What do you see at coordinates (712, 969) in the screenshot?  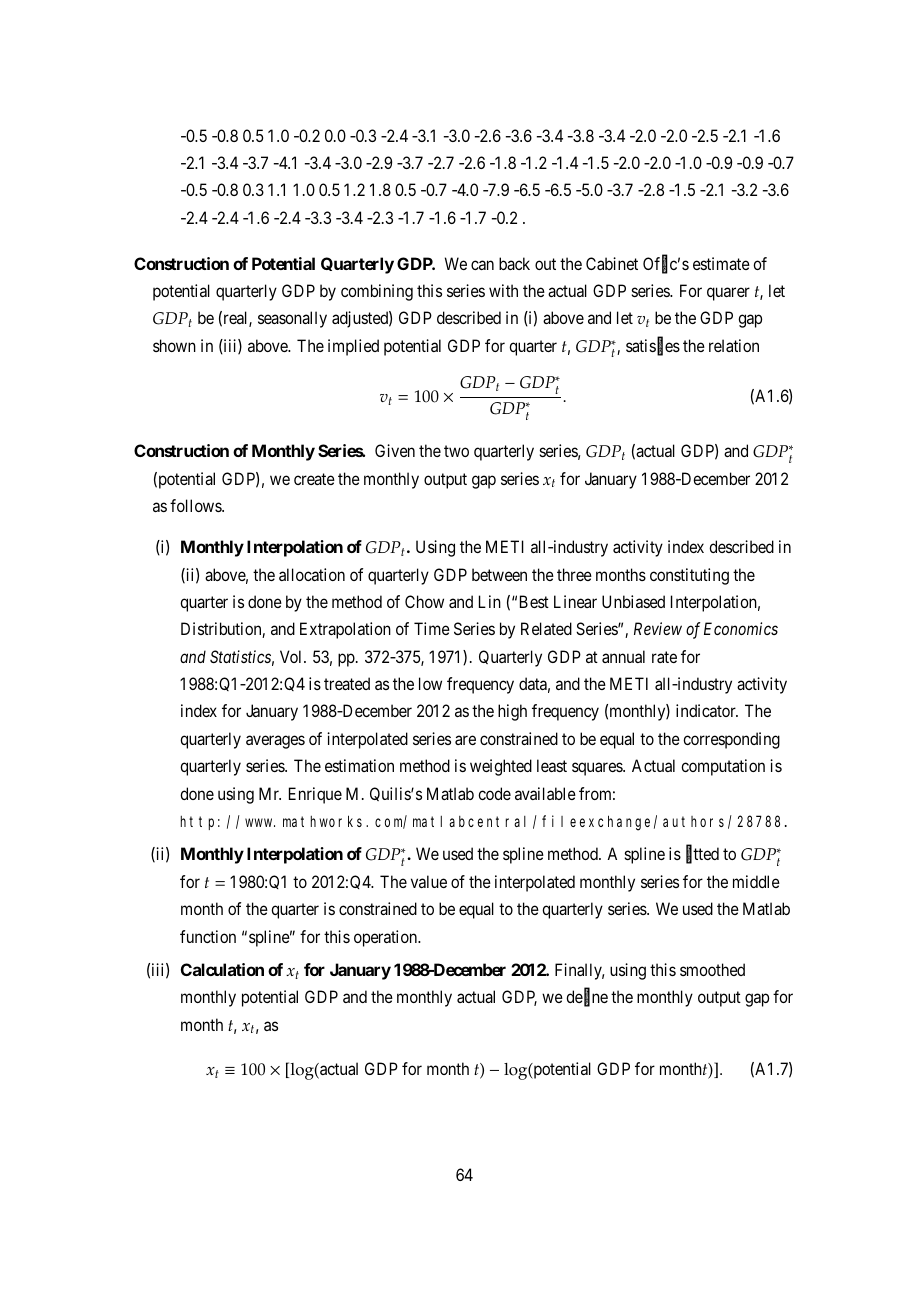 I see `smoothed` at bounding box center [712, 969].
